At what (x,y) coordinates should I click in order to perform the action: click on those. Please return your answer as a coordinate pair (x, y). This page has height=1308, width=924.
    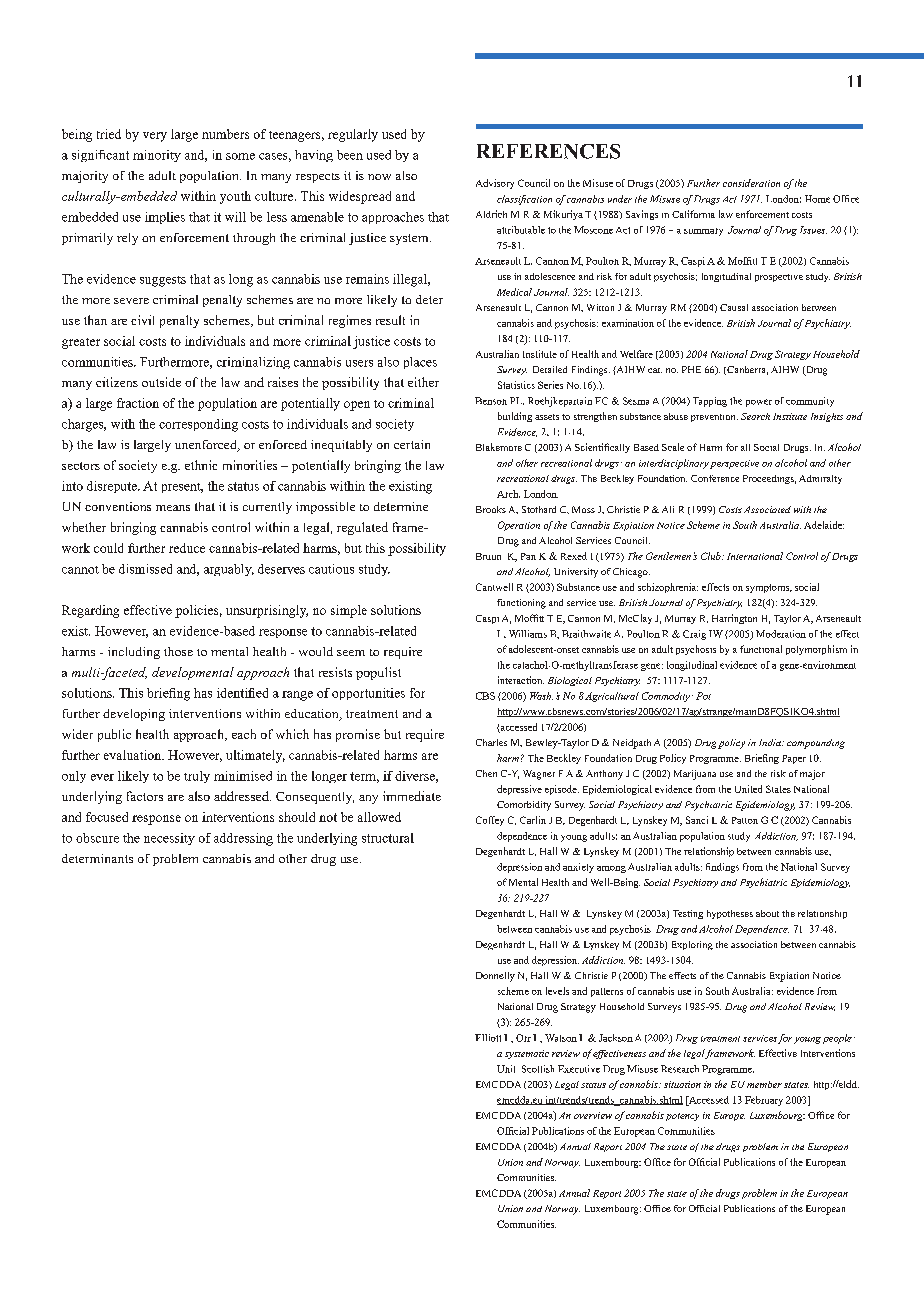
    Looking at the image, I should click on (178, 651).
